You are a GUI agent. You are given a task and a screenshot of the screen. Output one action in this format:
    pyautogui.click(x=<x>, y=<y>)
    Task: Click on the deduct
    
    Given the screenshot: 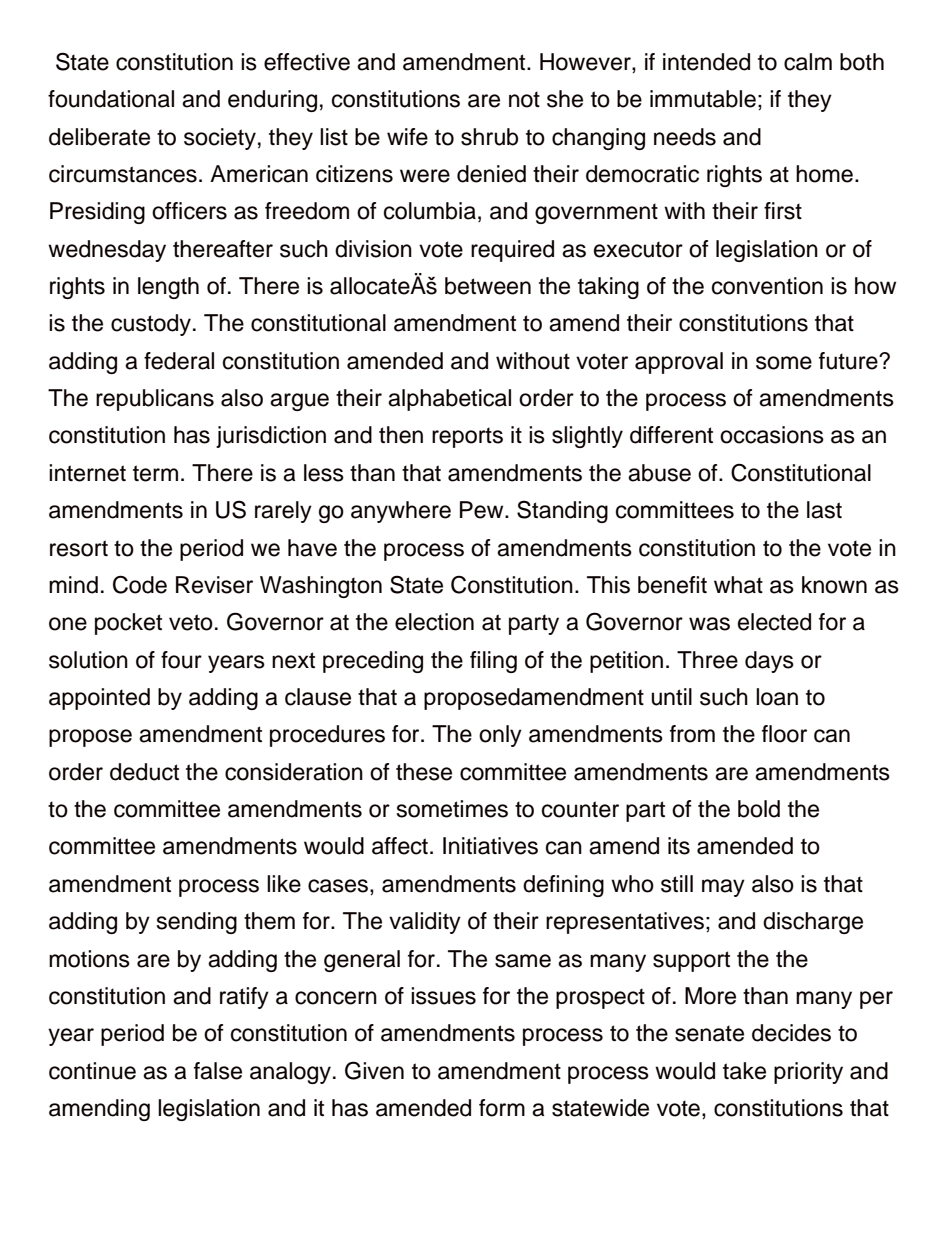 What is the action you would take?
    pyautogui.click(x=144, y=772)
